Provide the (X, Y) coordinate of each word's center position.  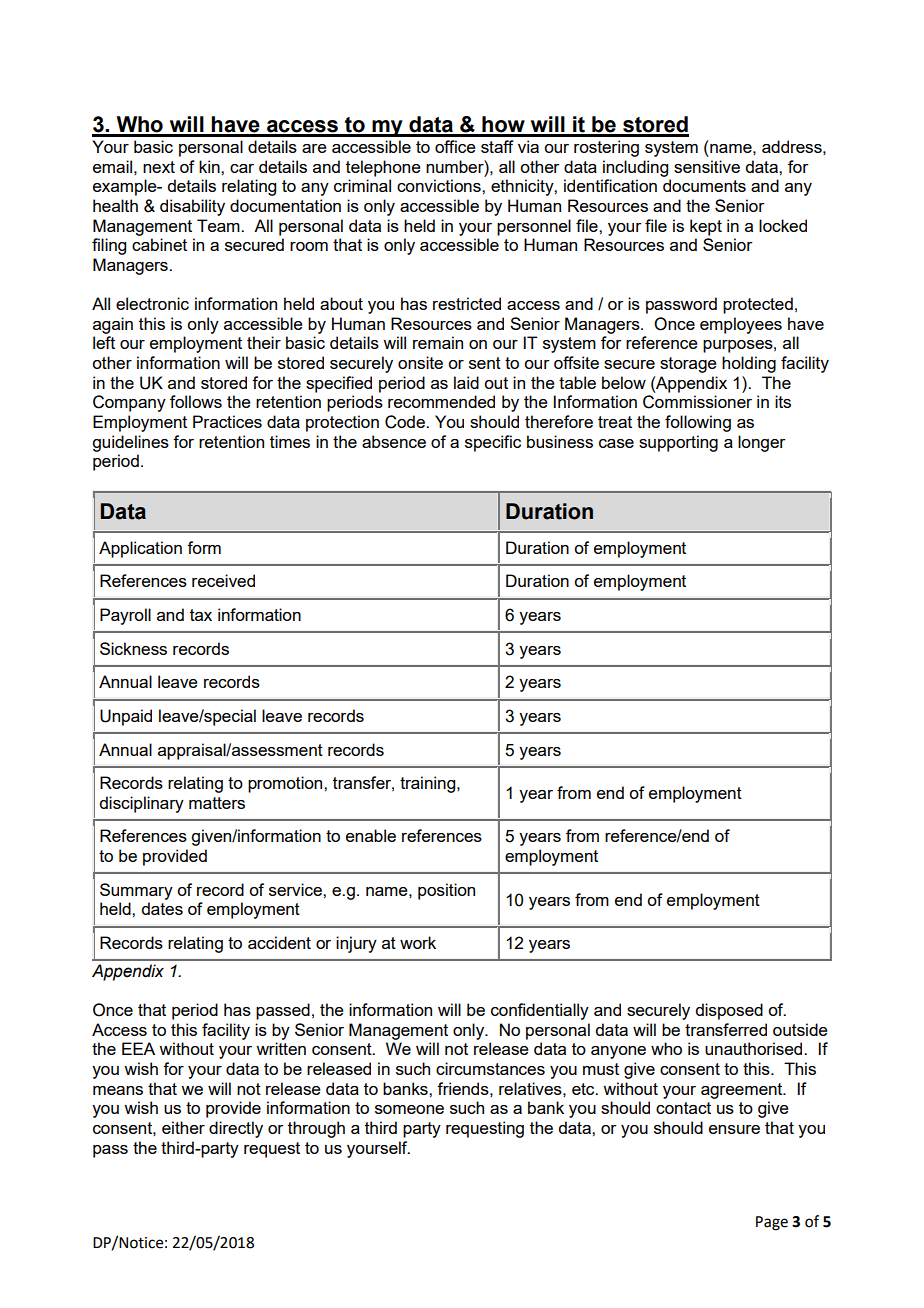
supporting (678, 443)
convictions (440, 185)
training (429, 784)
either (183, 1127)
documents (704, 185)
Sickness (133, 648)
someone (409, 1109)
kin (210, 166)
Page (772, 1223)
